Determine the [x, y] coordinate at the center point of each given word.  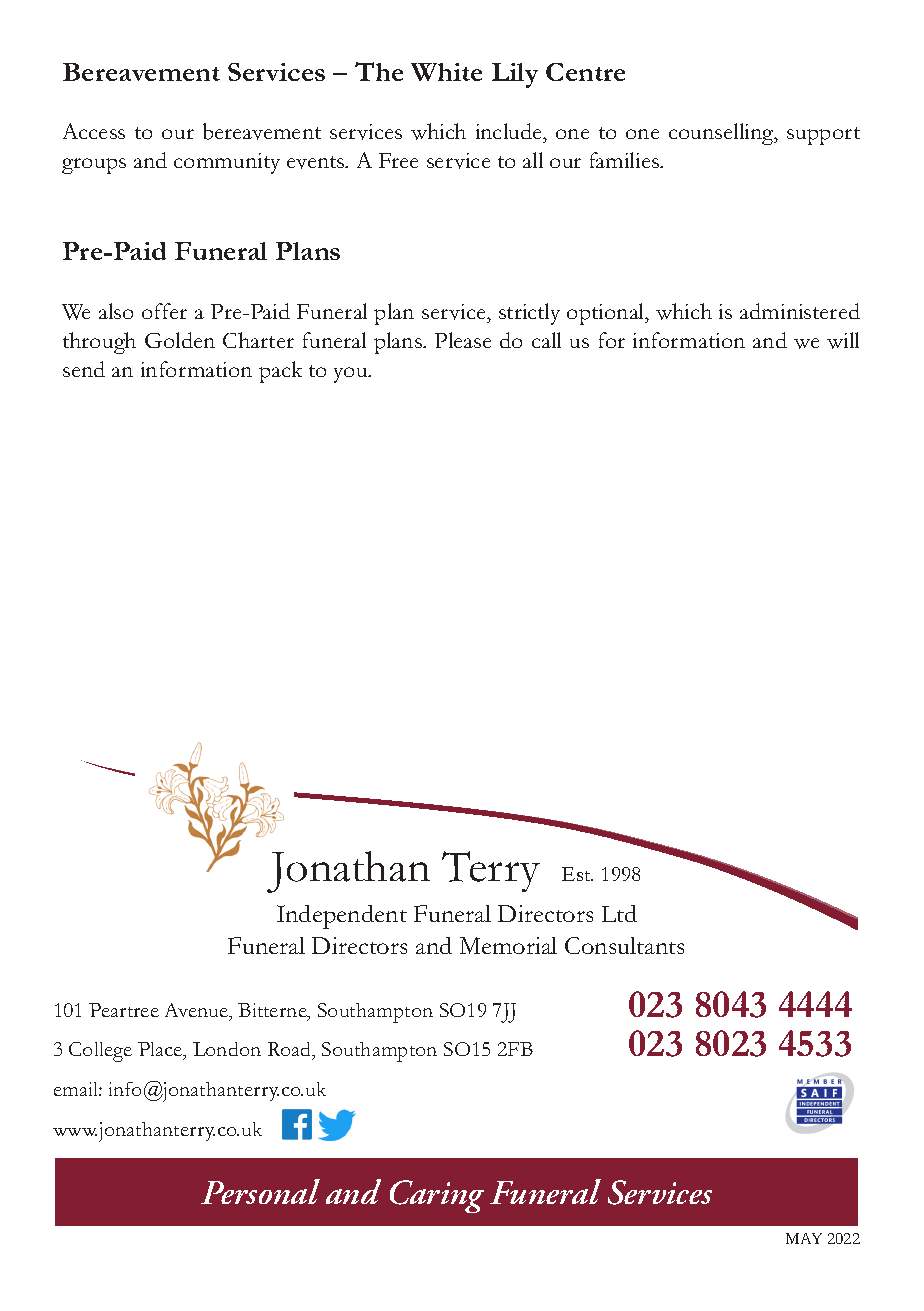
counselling [723, 134]
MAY [804, 1238]
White [446, 72]
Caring [437, 1196]
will [843, 340]
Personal [260, 1191]
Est [577, 874]
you [352, 375]
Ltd [619, 913]
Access [94, 131]
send [84, 369]
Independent [342, 917]
